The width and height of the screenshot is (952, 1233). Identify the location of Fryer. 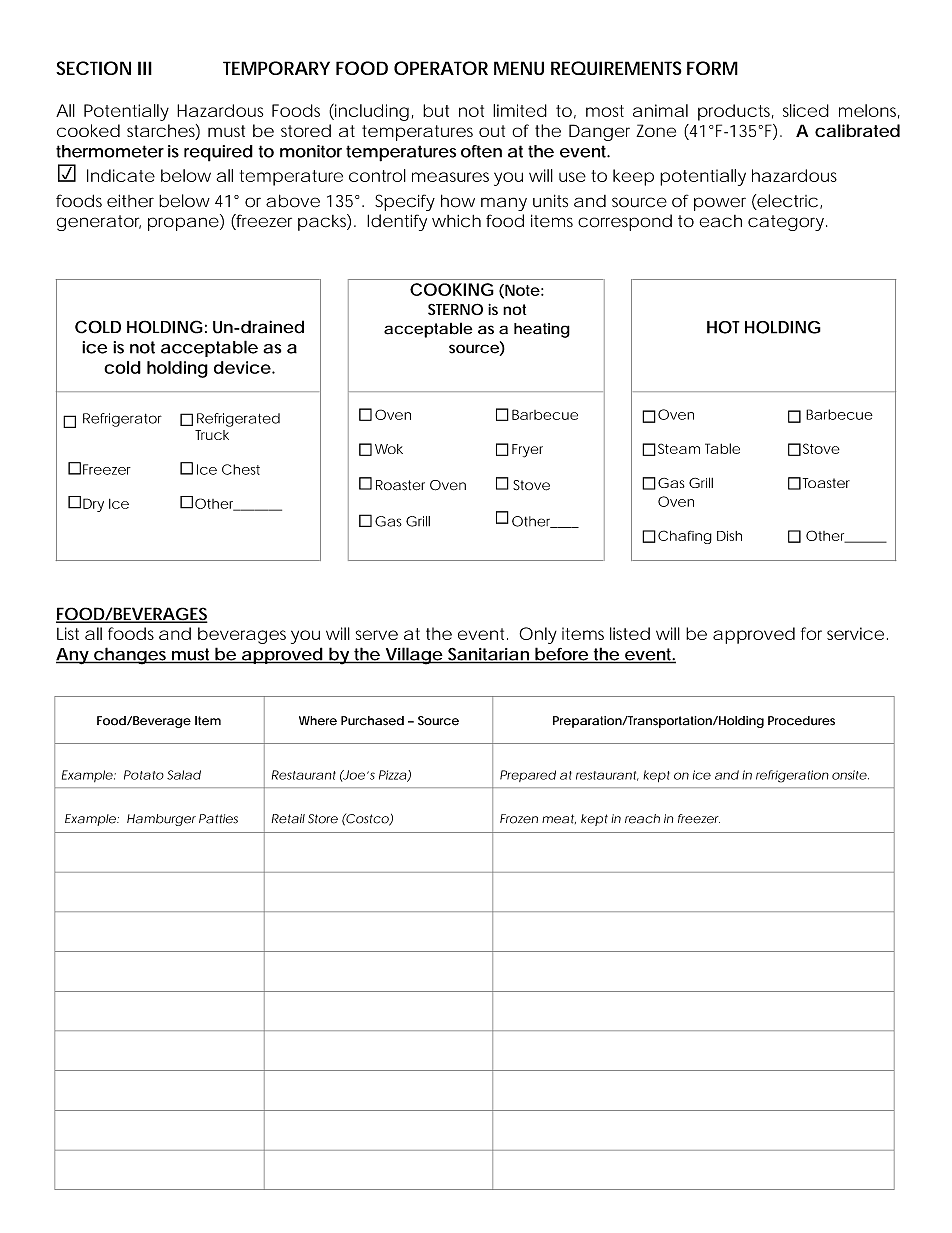
(527, 451).
